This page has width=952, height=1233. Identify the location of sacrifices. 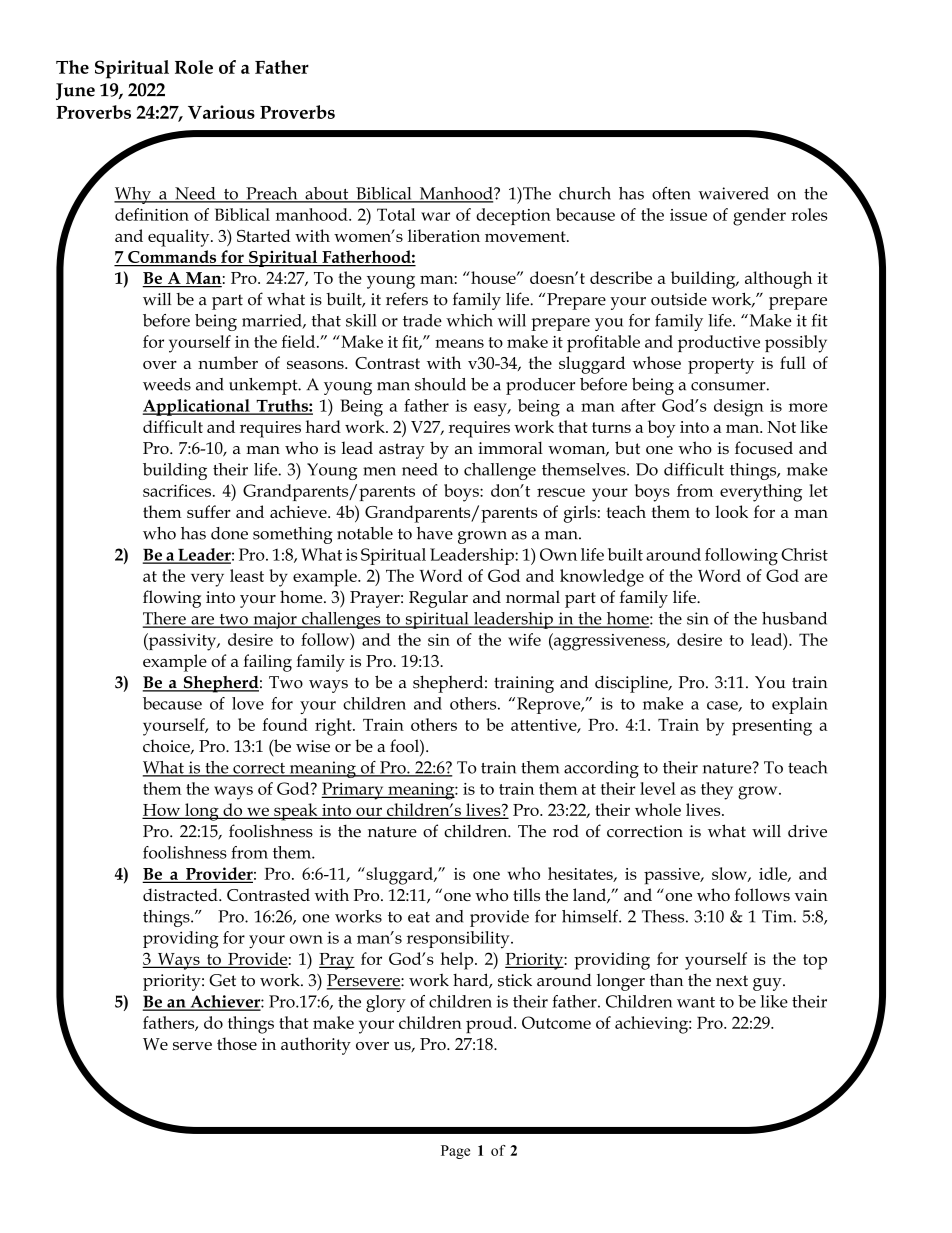
(177, 490).
